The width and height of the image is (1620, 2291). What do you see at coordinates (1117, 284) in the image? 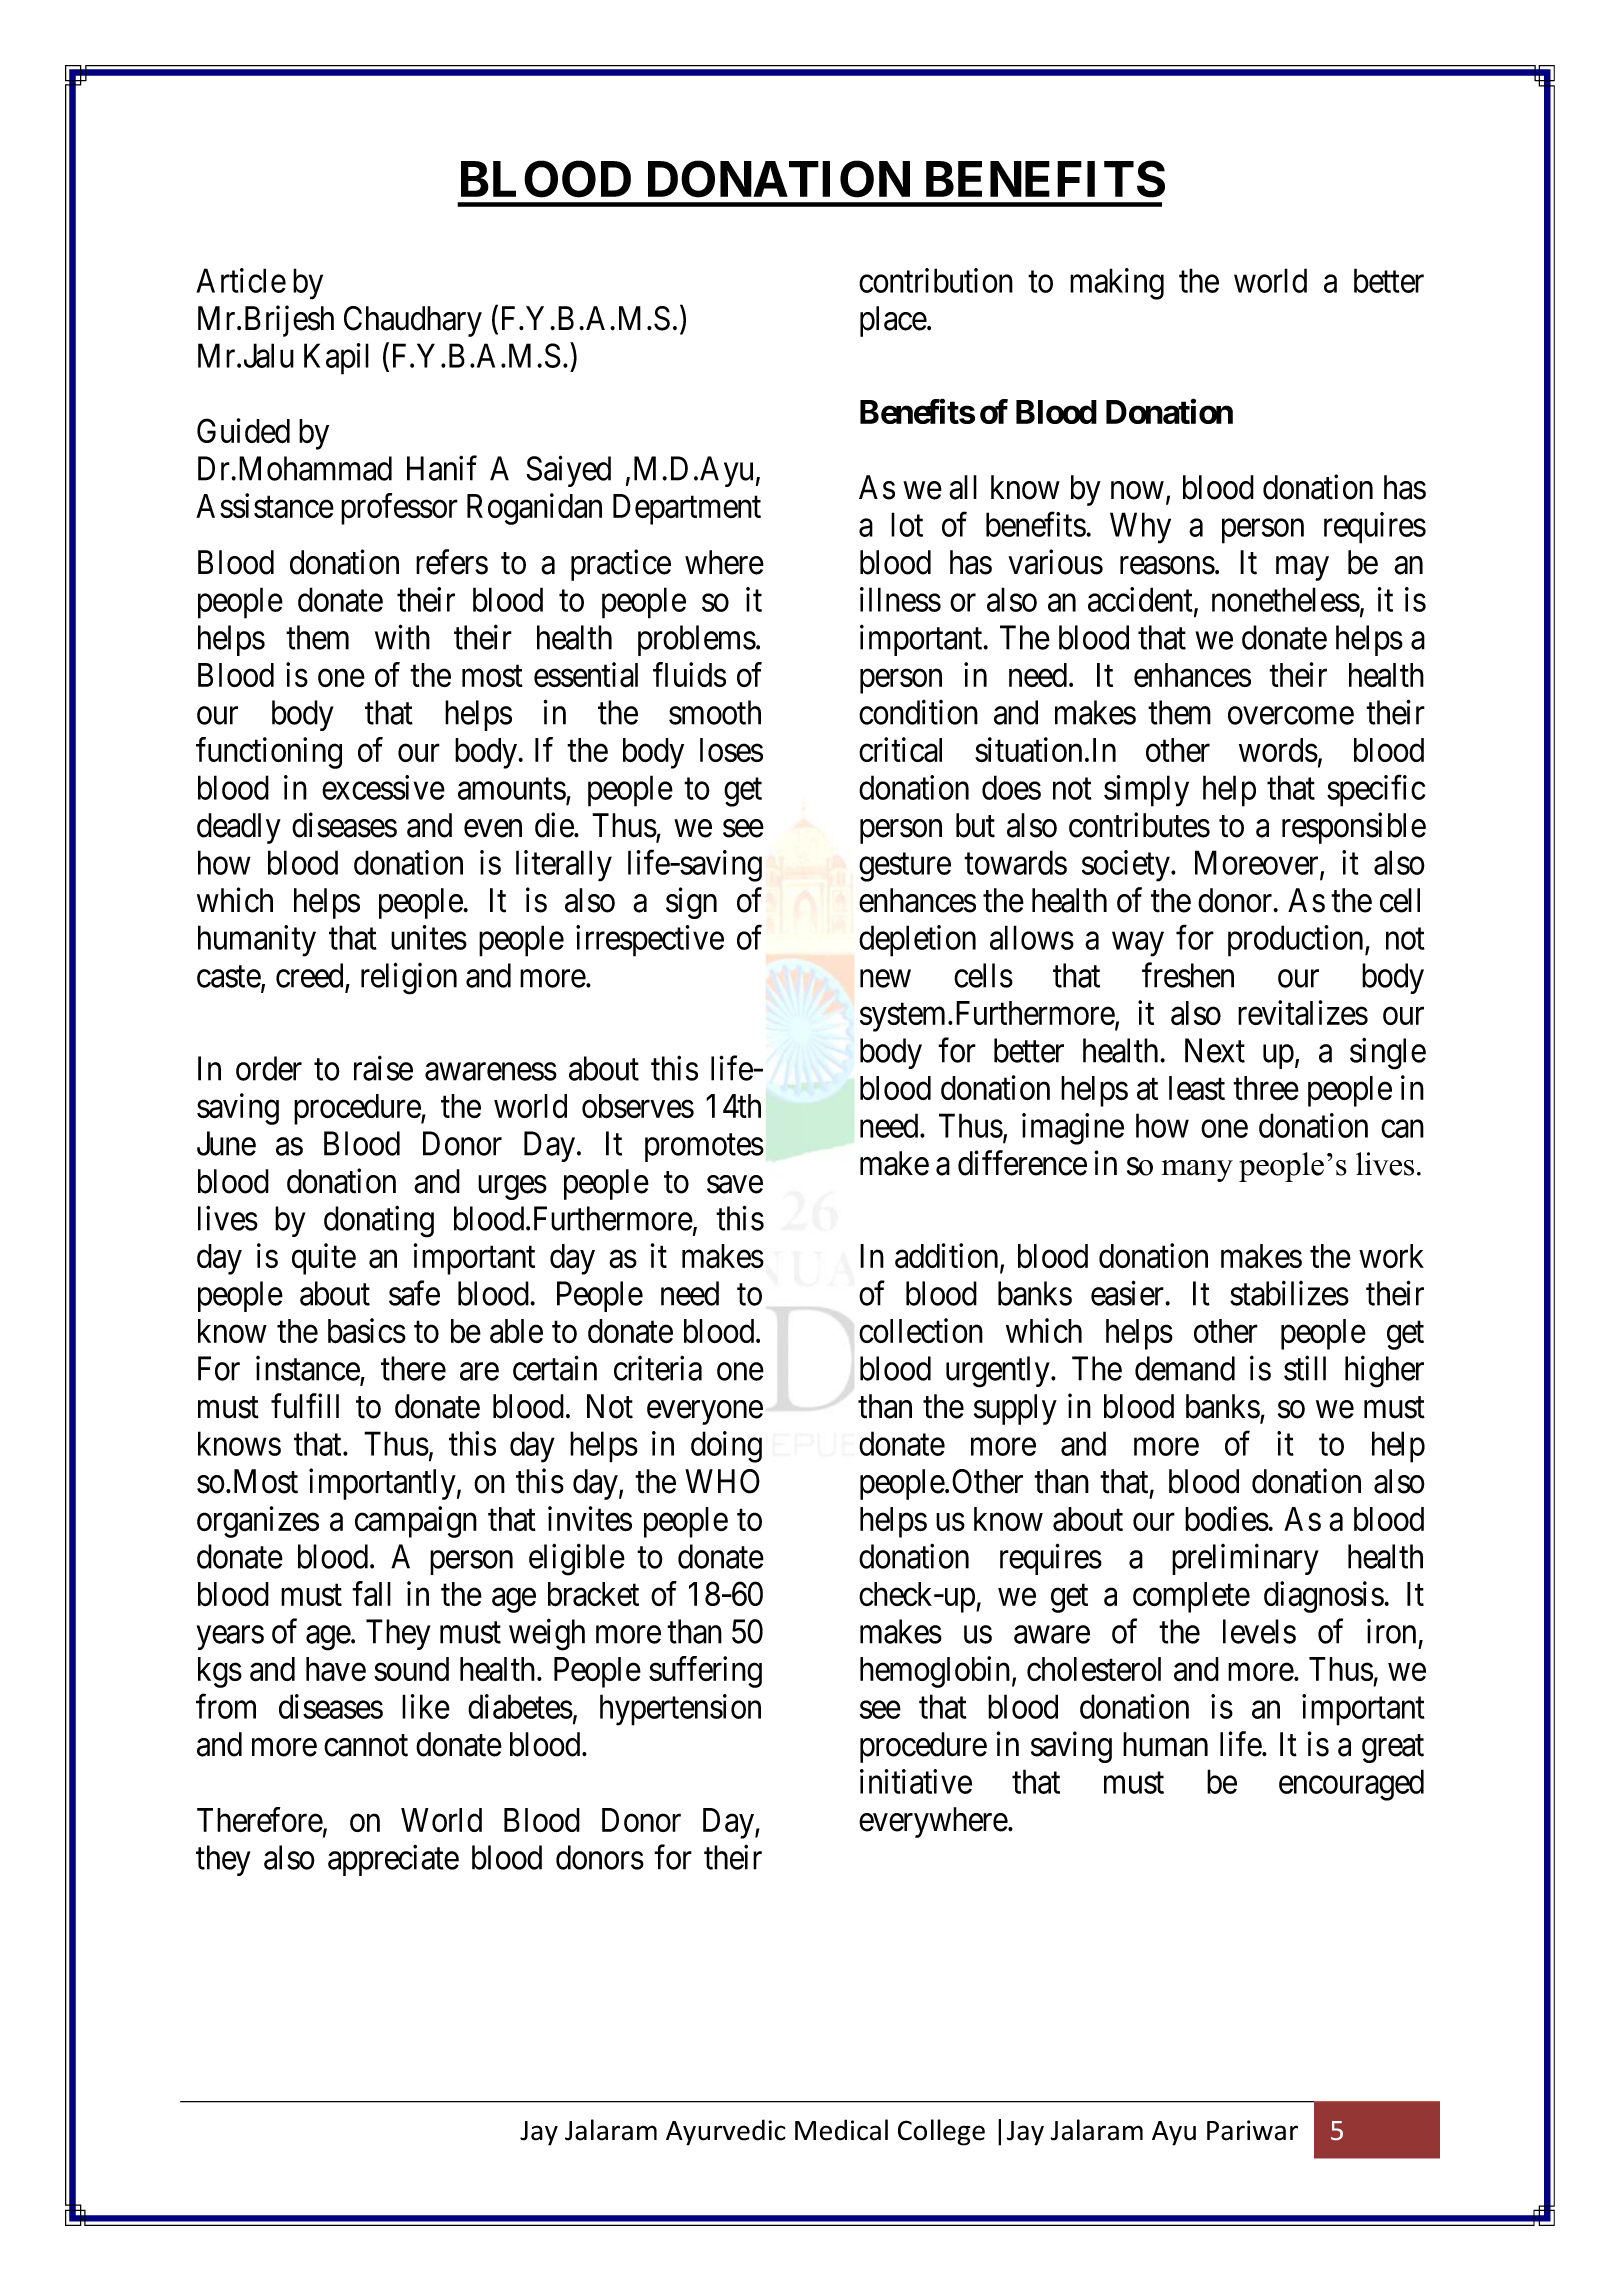
I see `making` at bounding box center [1117, 284].
